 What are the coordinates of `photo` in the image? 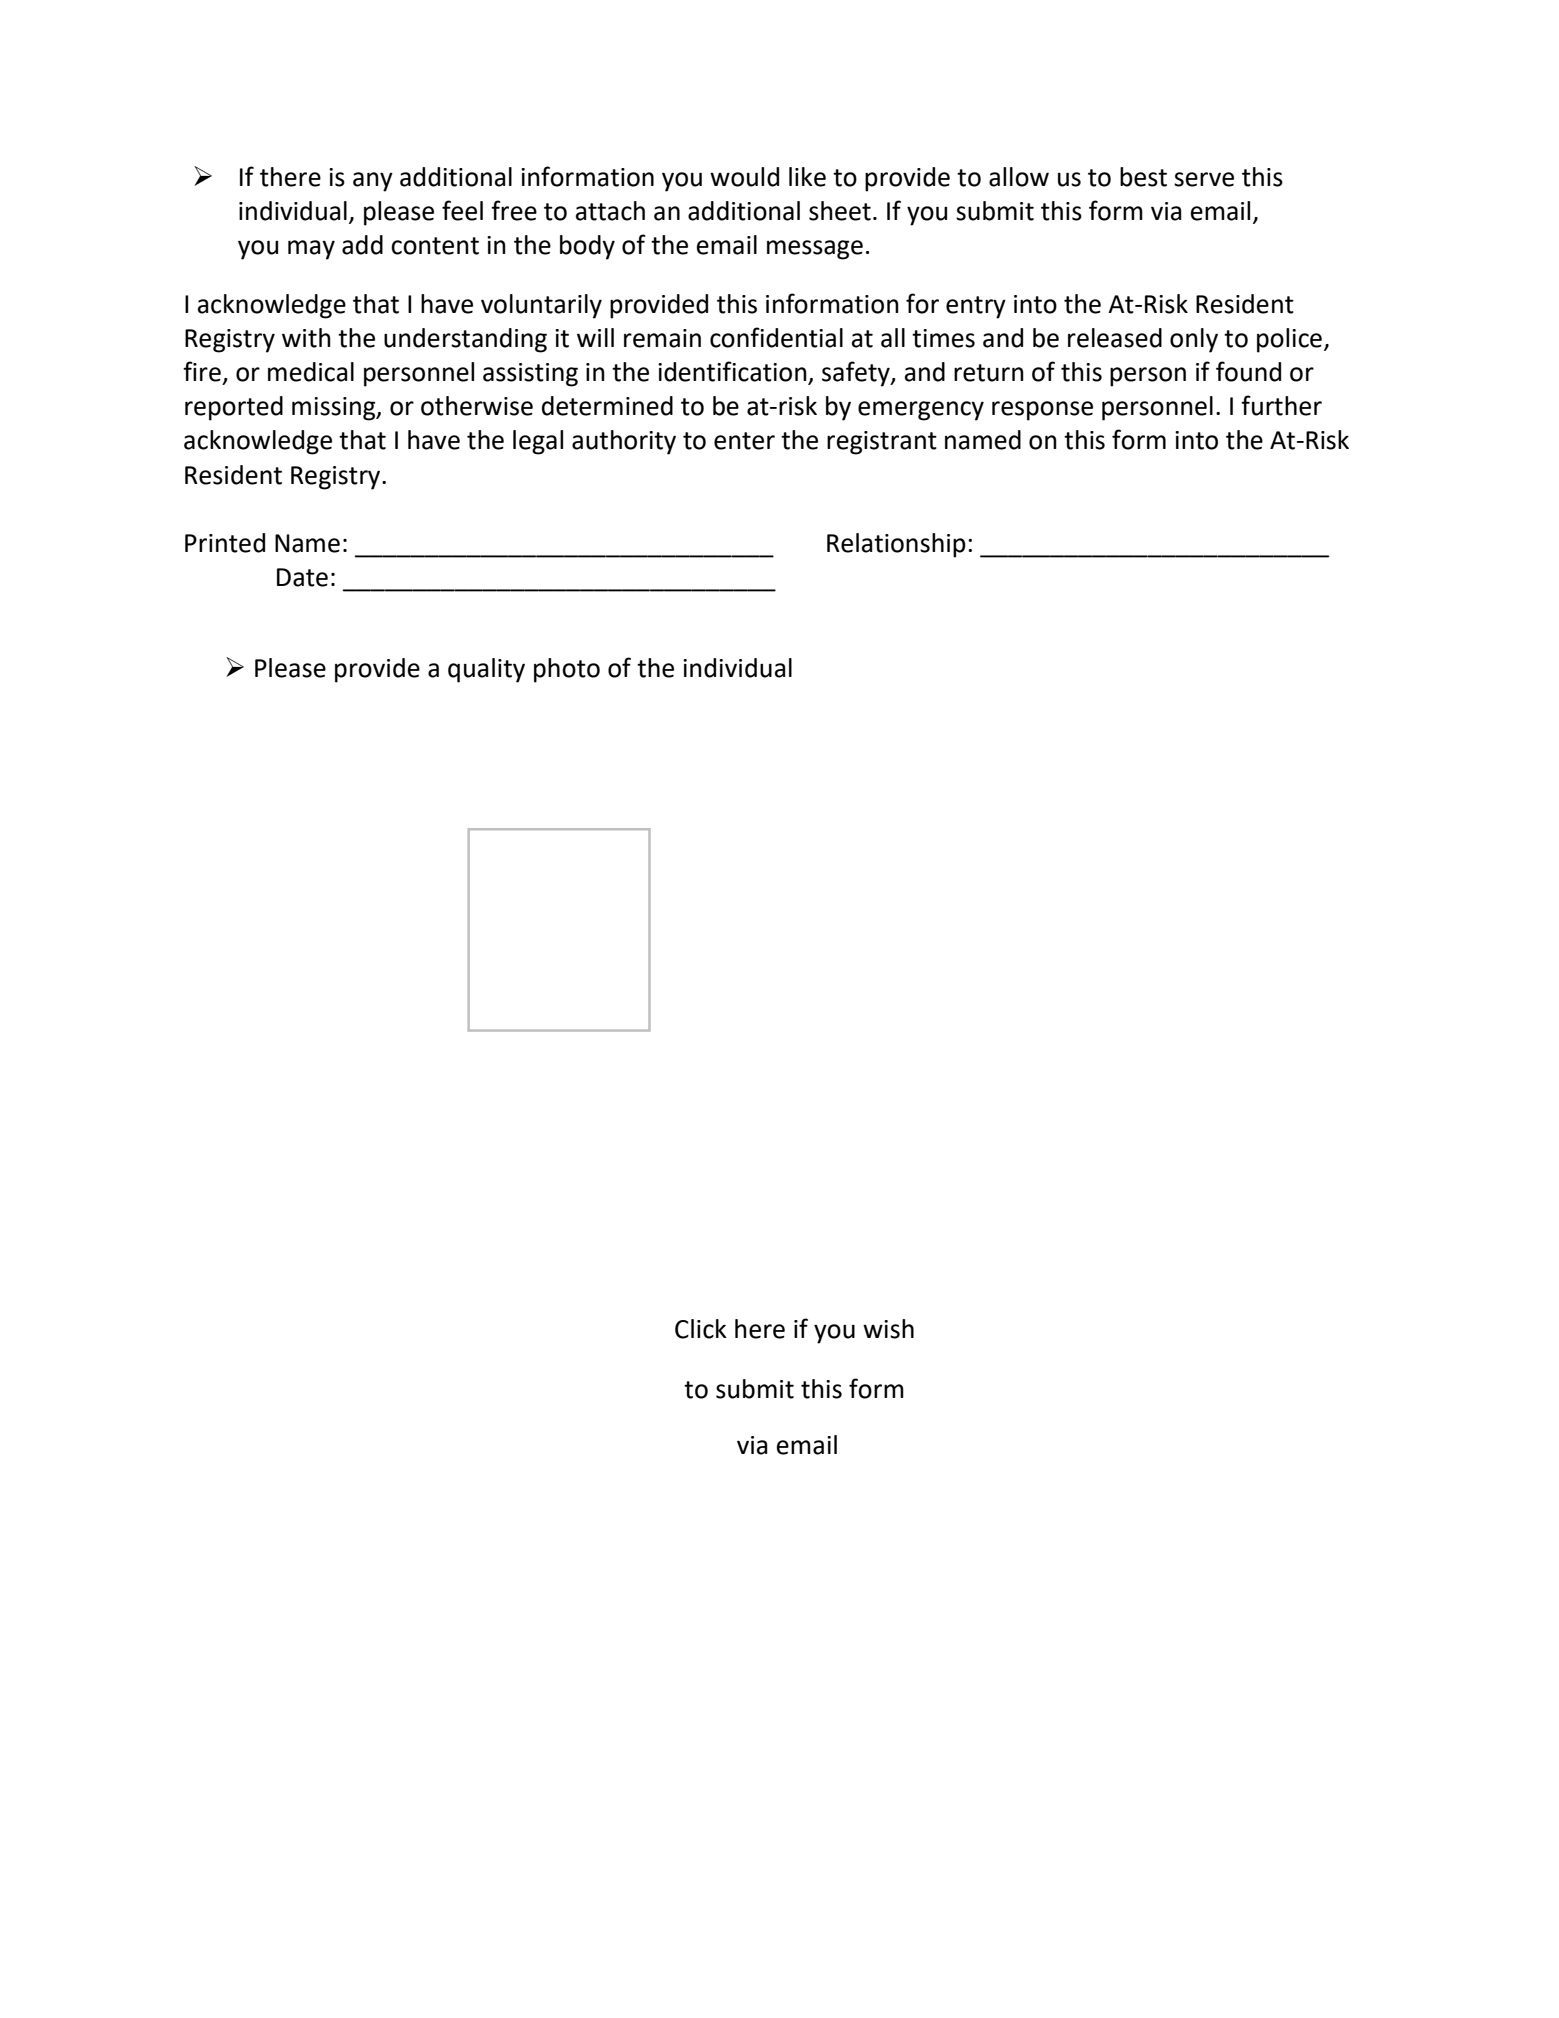 It's located at (567, 670).
